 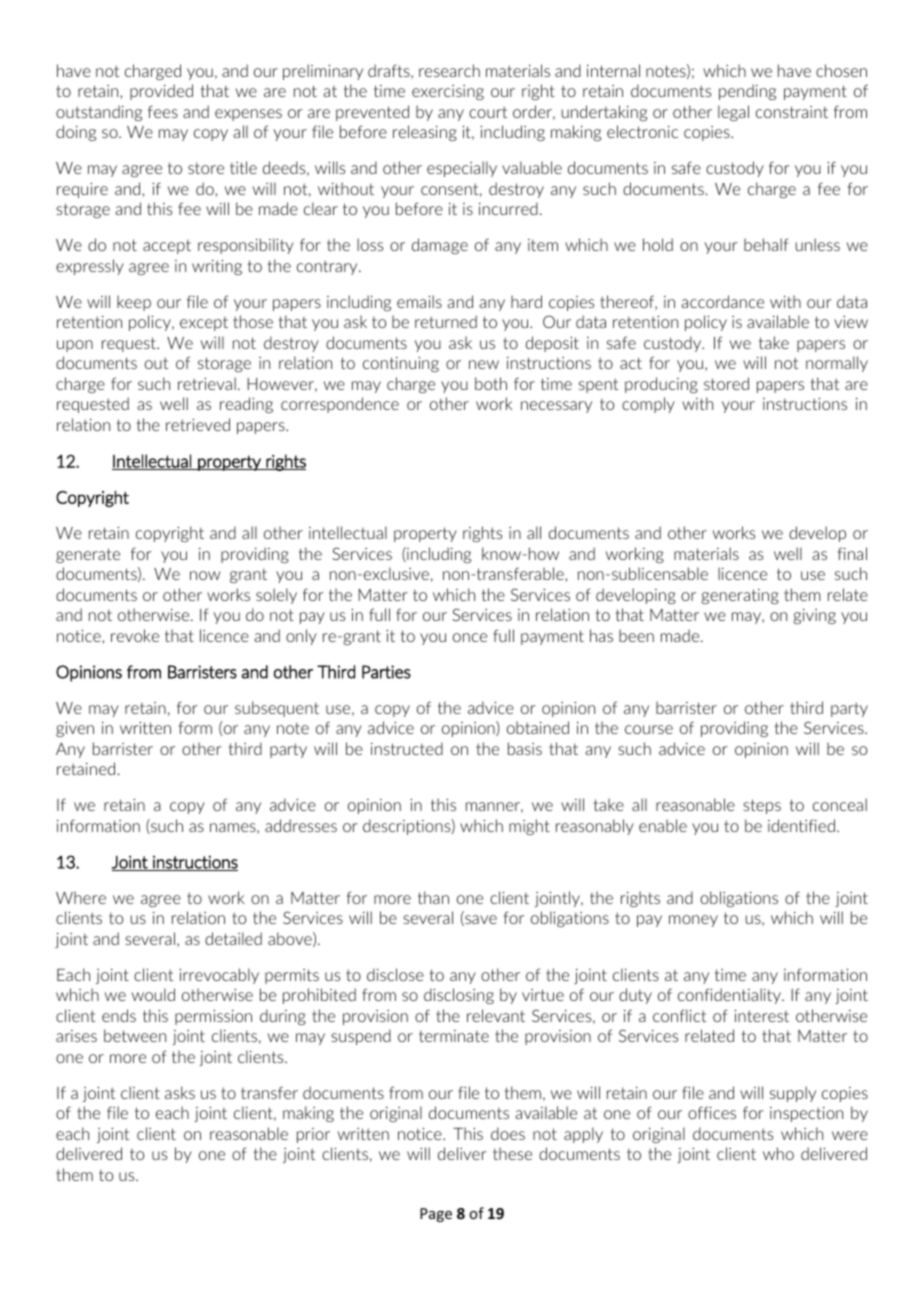 I want to click on revoke, so click(x=135, y=635).
